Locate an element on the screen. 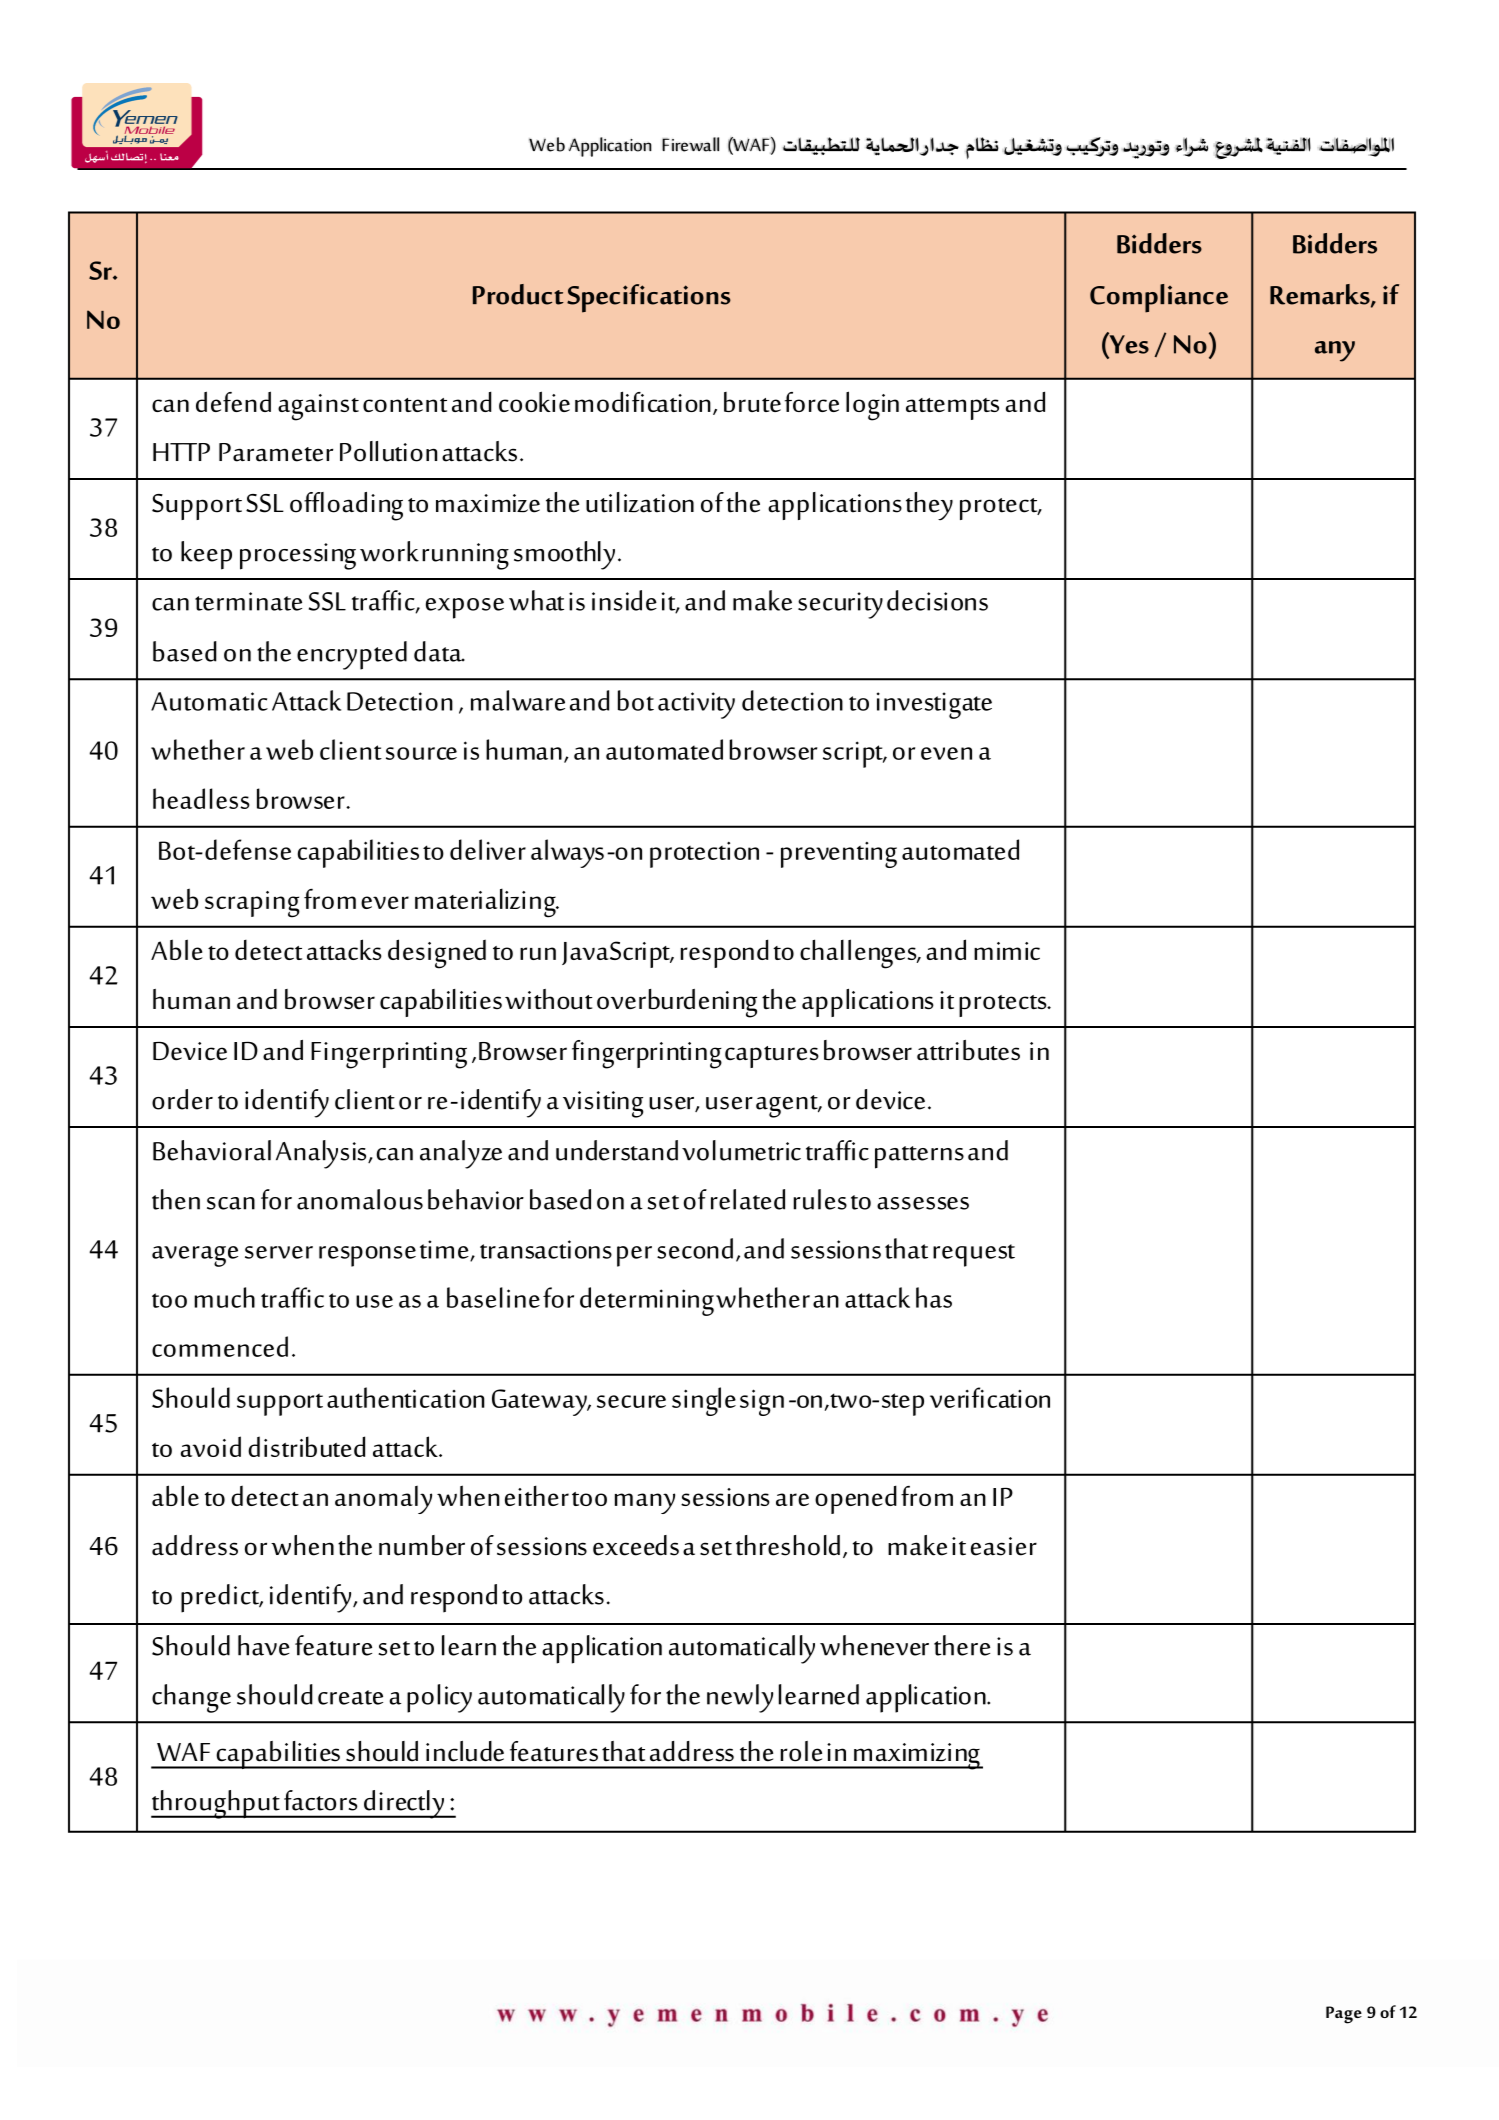  source is located at coordinates (421, 753).
